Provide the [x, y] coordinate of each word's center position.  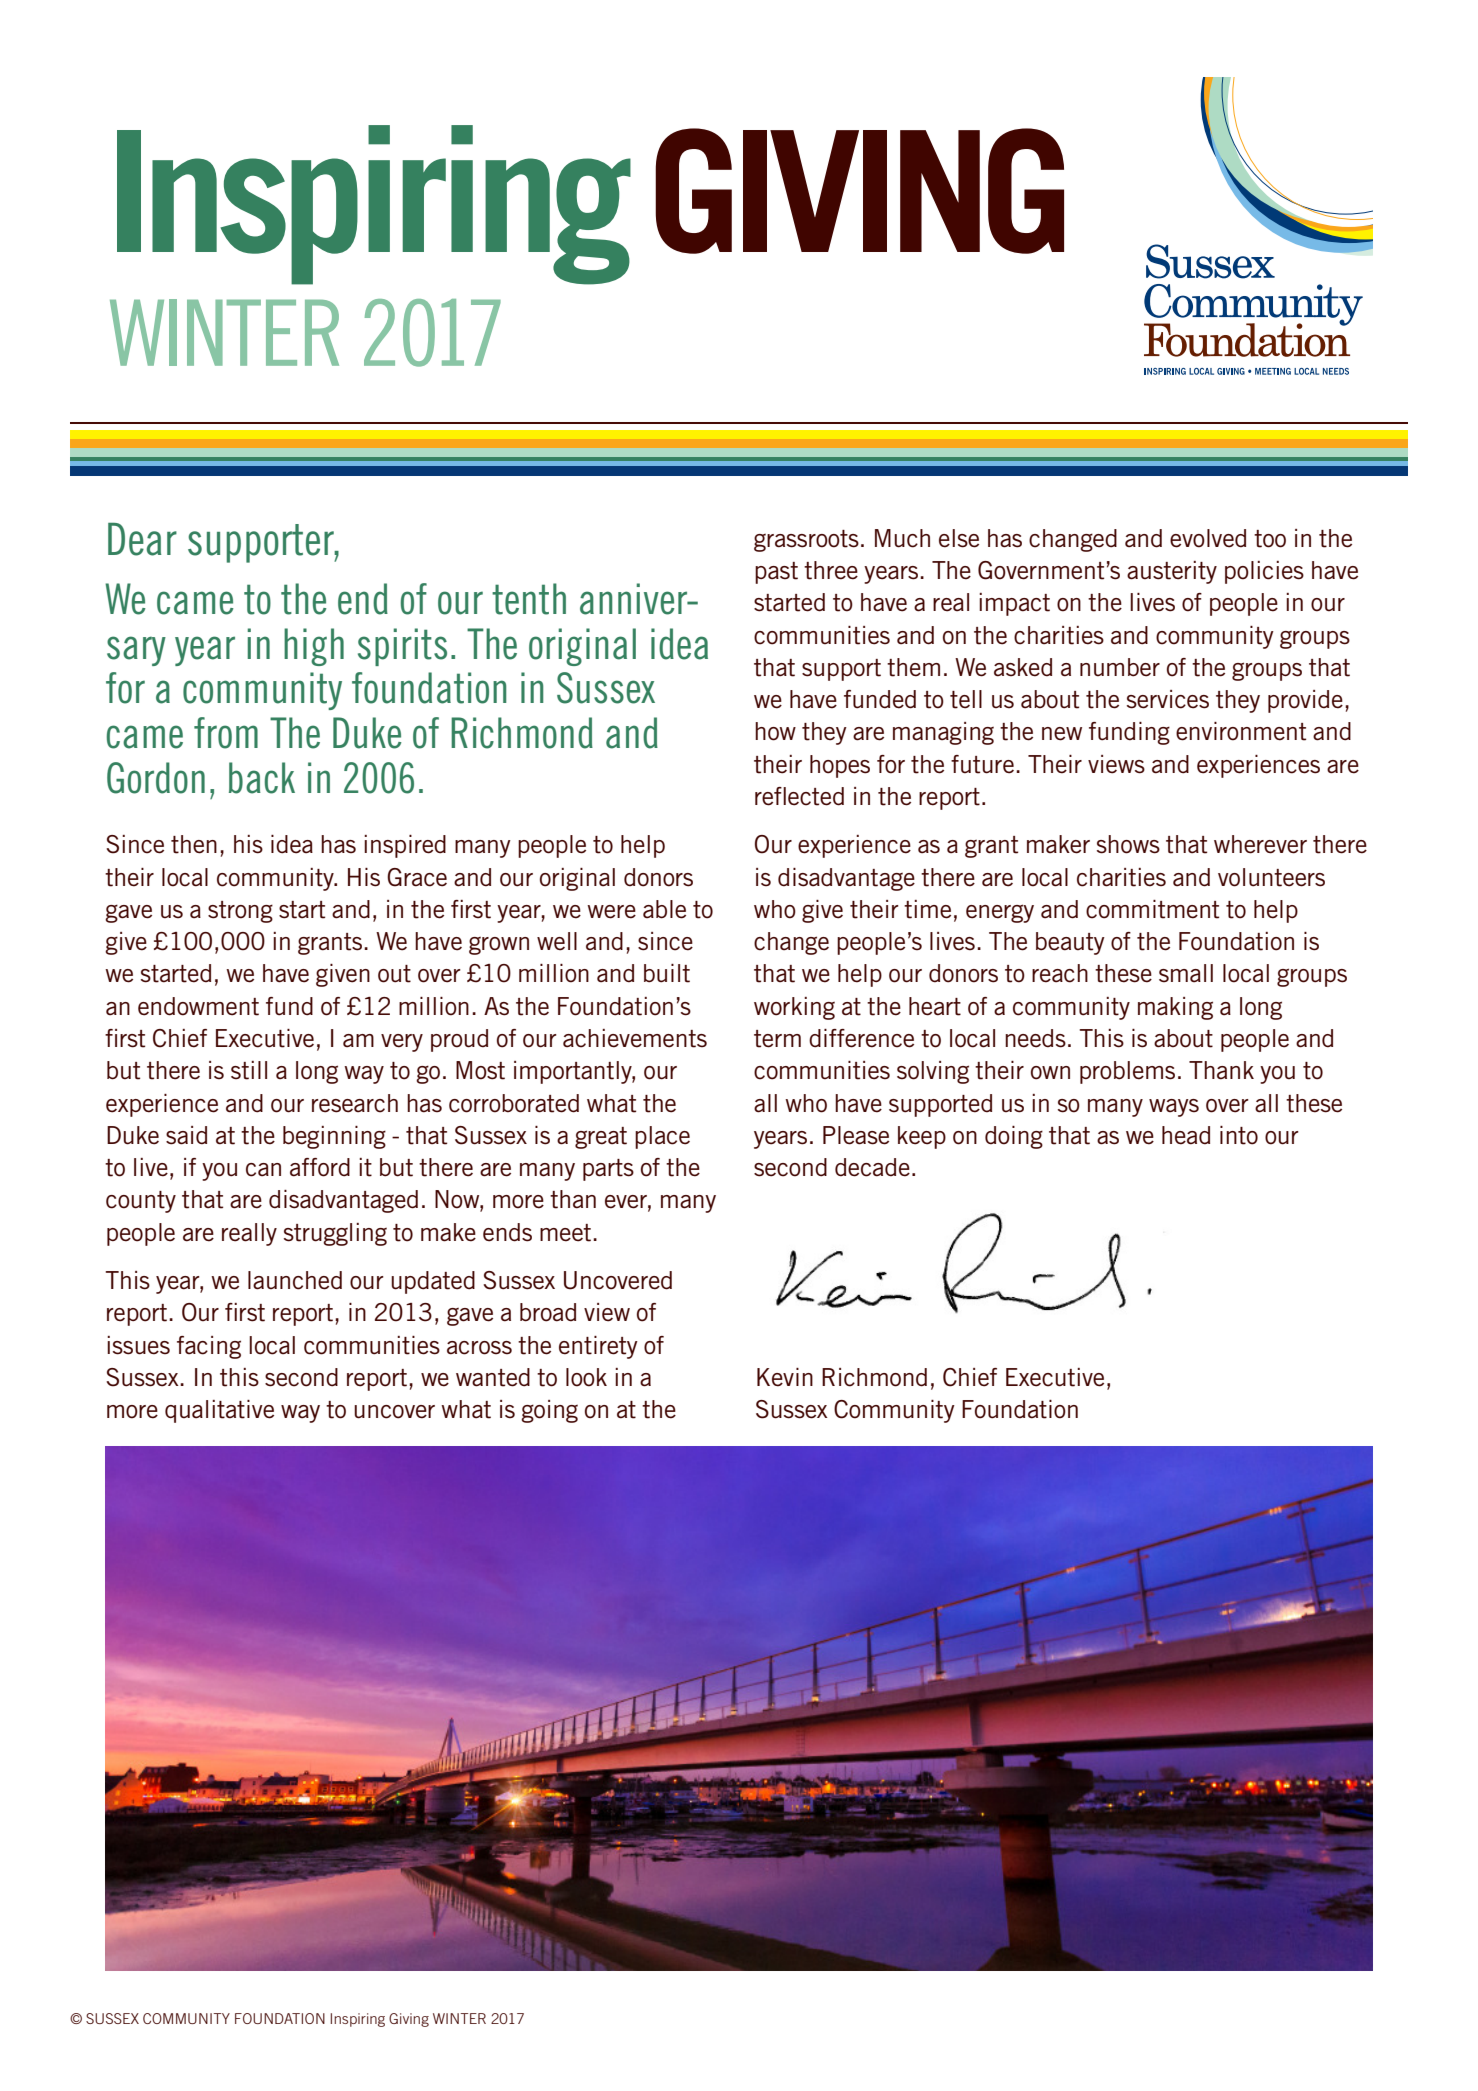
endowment [198, 1006]
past [776, 573]
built [667, 973]
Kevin [785, 1377]
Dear [142, 539]
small [1186, 973]
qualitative [219, 1411]
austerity [1172, 572]
